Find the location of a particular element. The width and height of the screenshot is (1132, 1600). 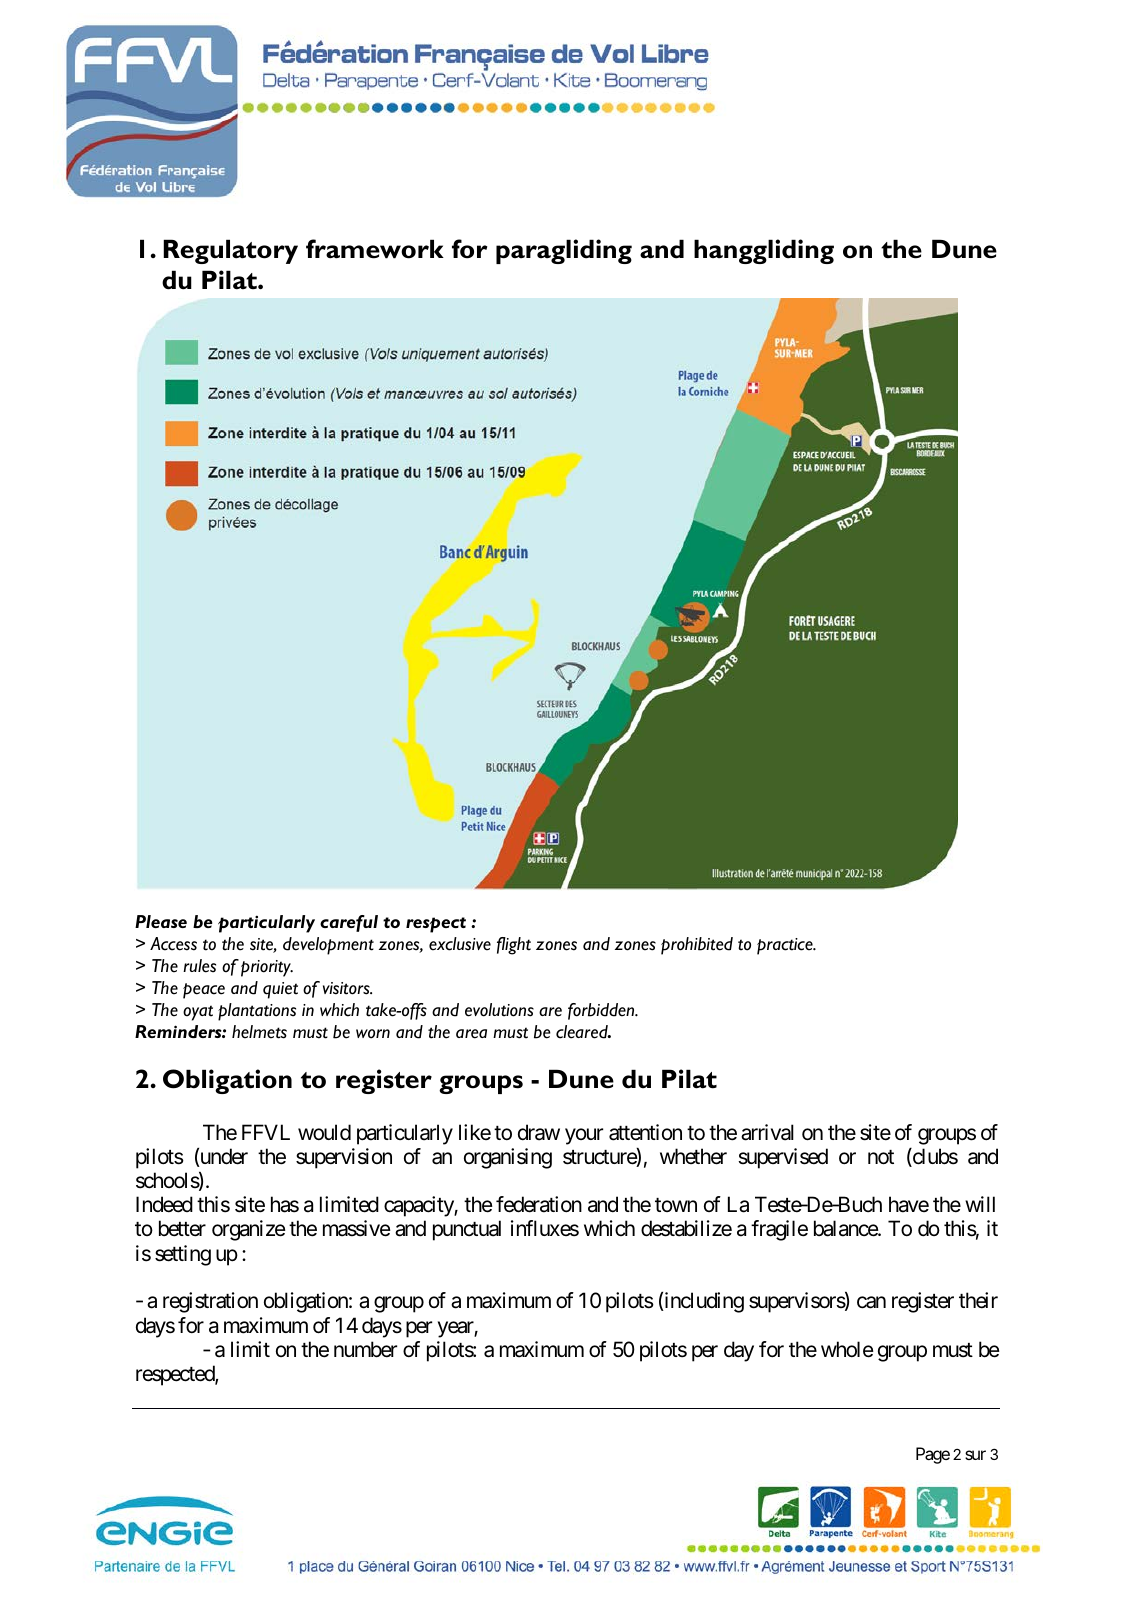

forbidden is located at coordinates (602, 1011).
